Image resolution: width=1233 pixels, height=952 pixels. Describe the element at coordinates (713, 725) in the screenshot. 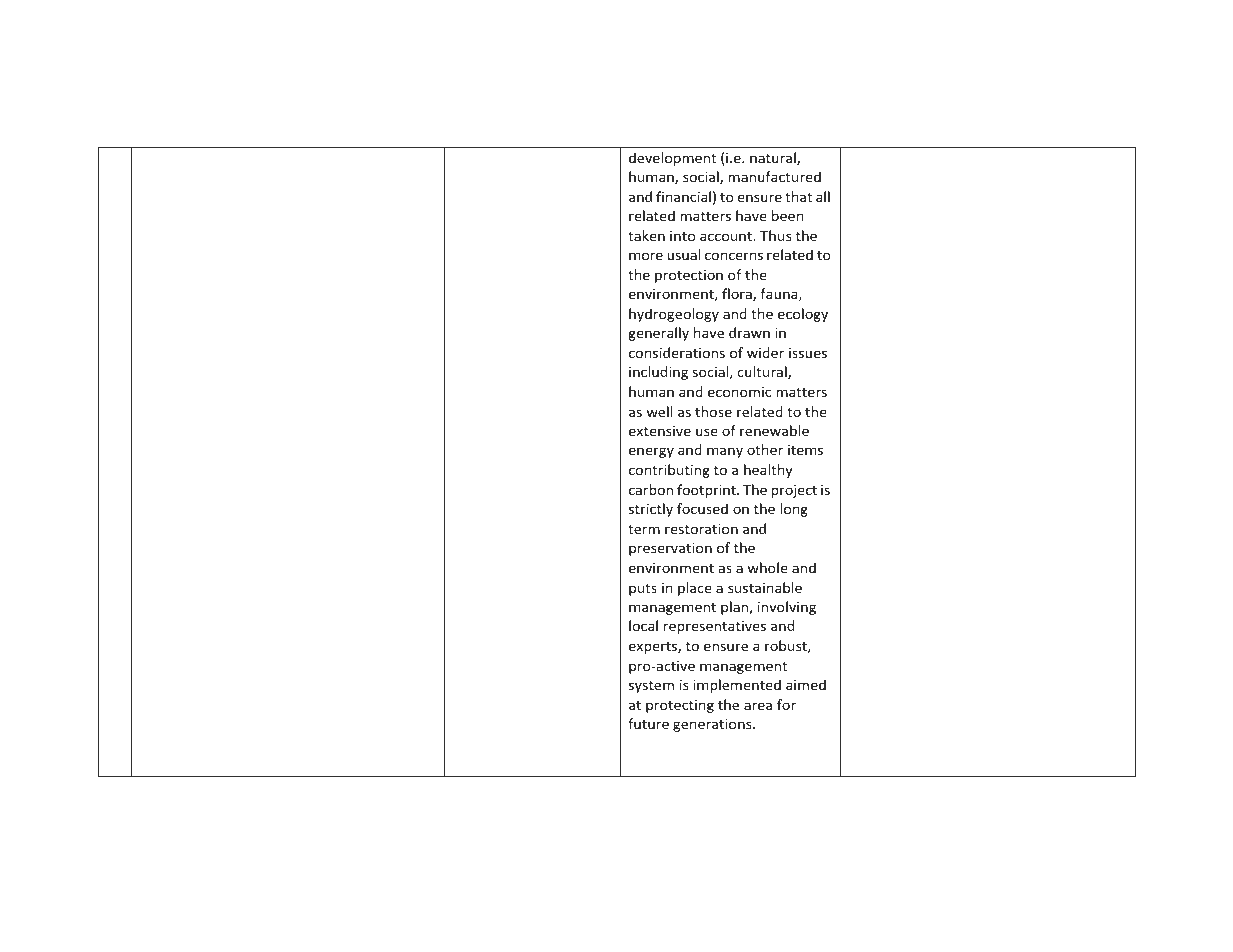

I see `generations` at that location.
